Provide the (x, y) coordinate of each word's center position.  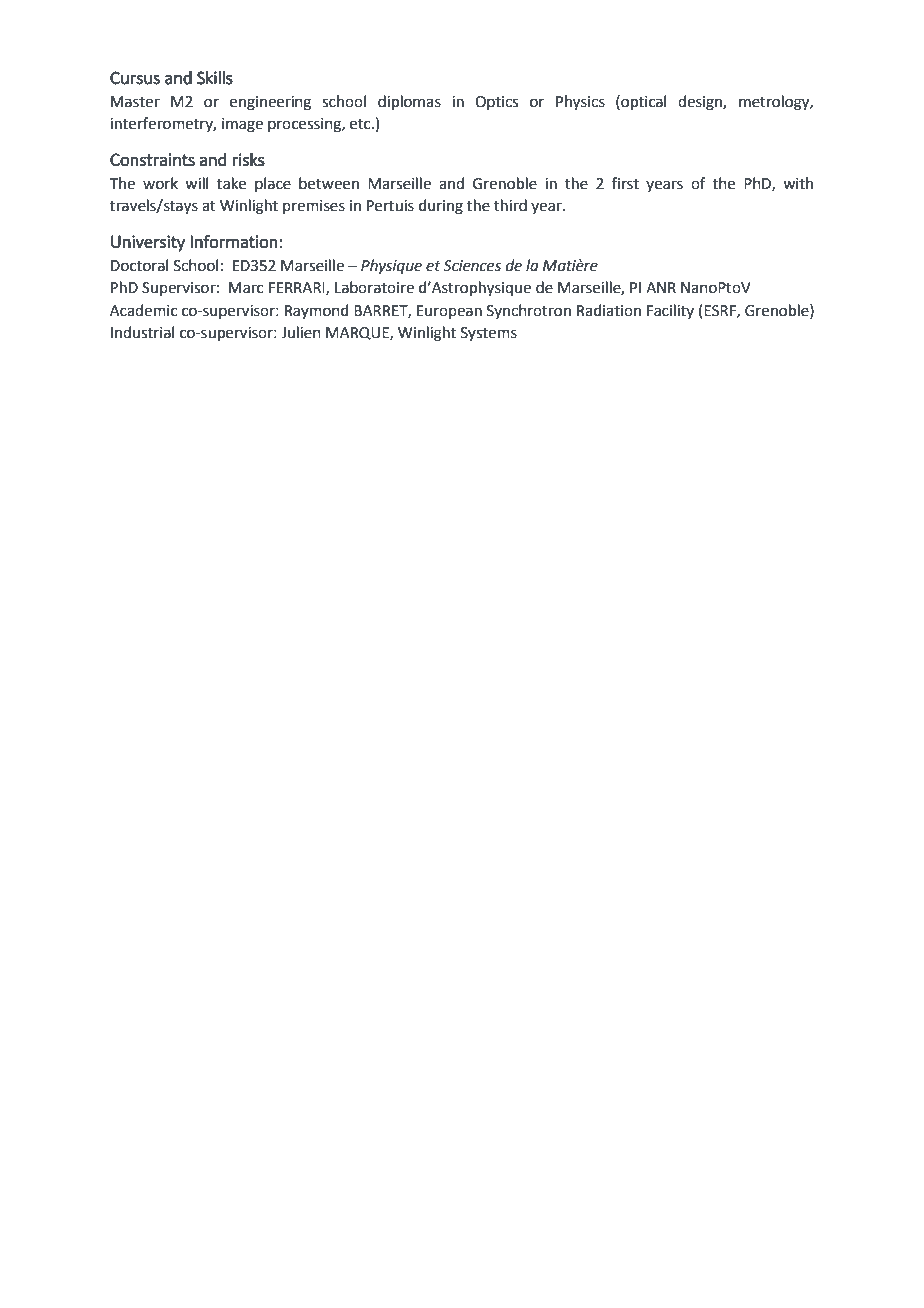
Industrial (142, 332)
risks (248, 159)
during (441, 207)
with (798, 183)
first (625, 183)
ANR (661, 287)
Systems (489, 334)
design (701, 103)
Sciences (472, 266)
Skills (215, 77)
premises (314, 207)
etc (361, 124)
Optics (496, 103)
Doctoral (139, 265)
